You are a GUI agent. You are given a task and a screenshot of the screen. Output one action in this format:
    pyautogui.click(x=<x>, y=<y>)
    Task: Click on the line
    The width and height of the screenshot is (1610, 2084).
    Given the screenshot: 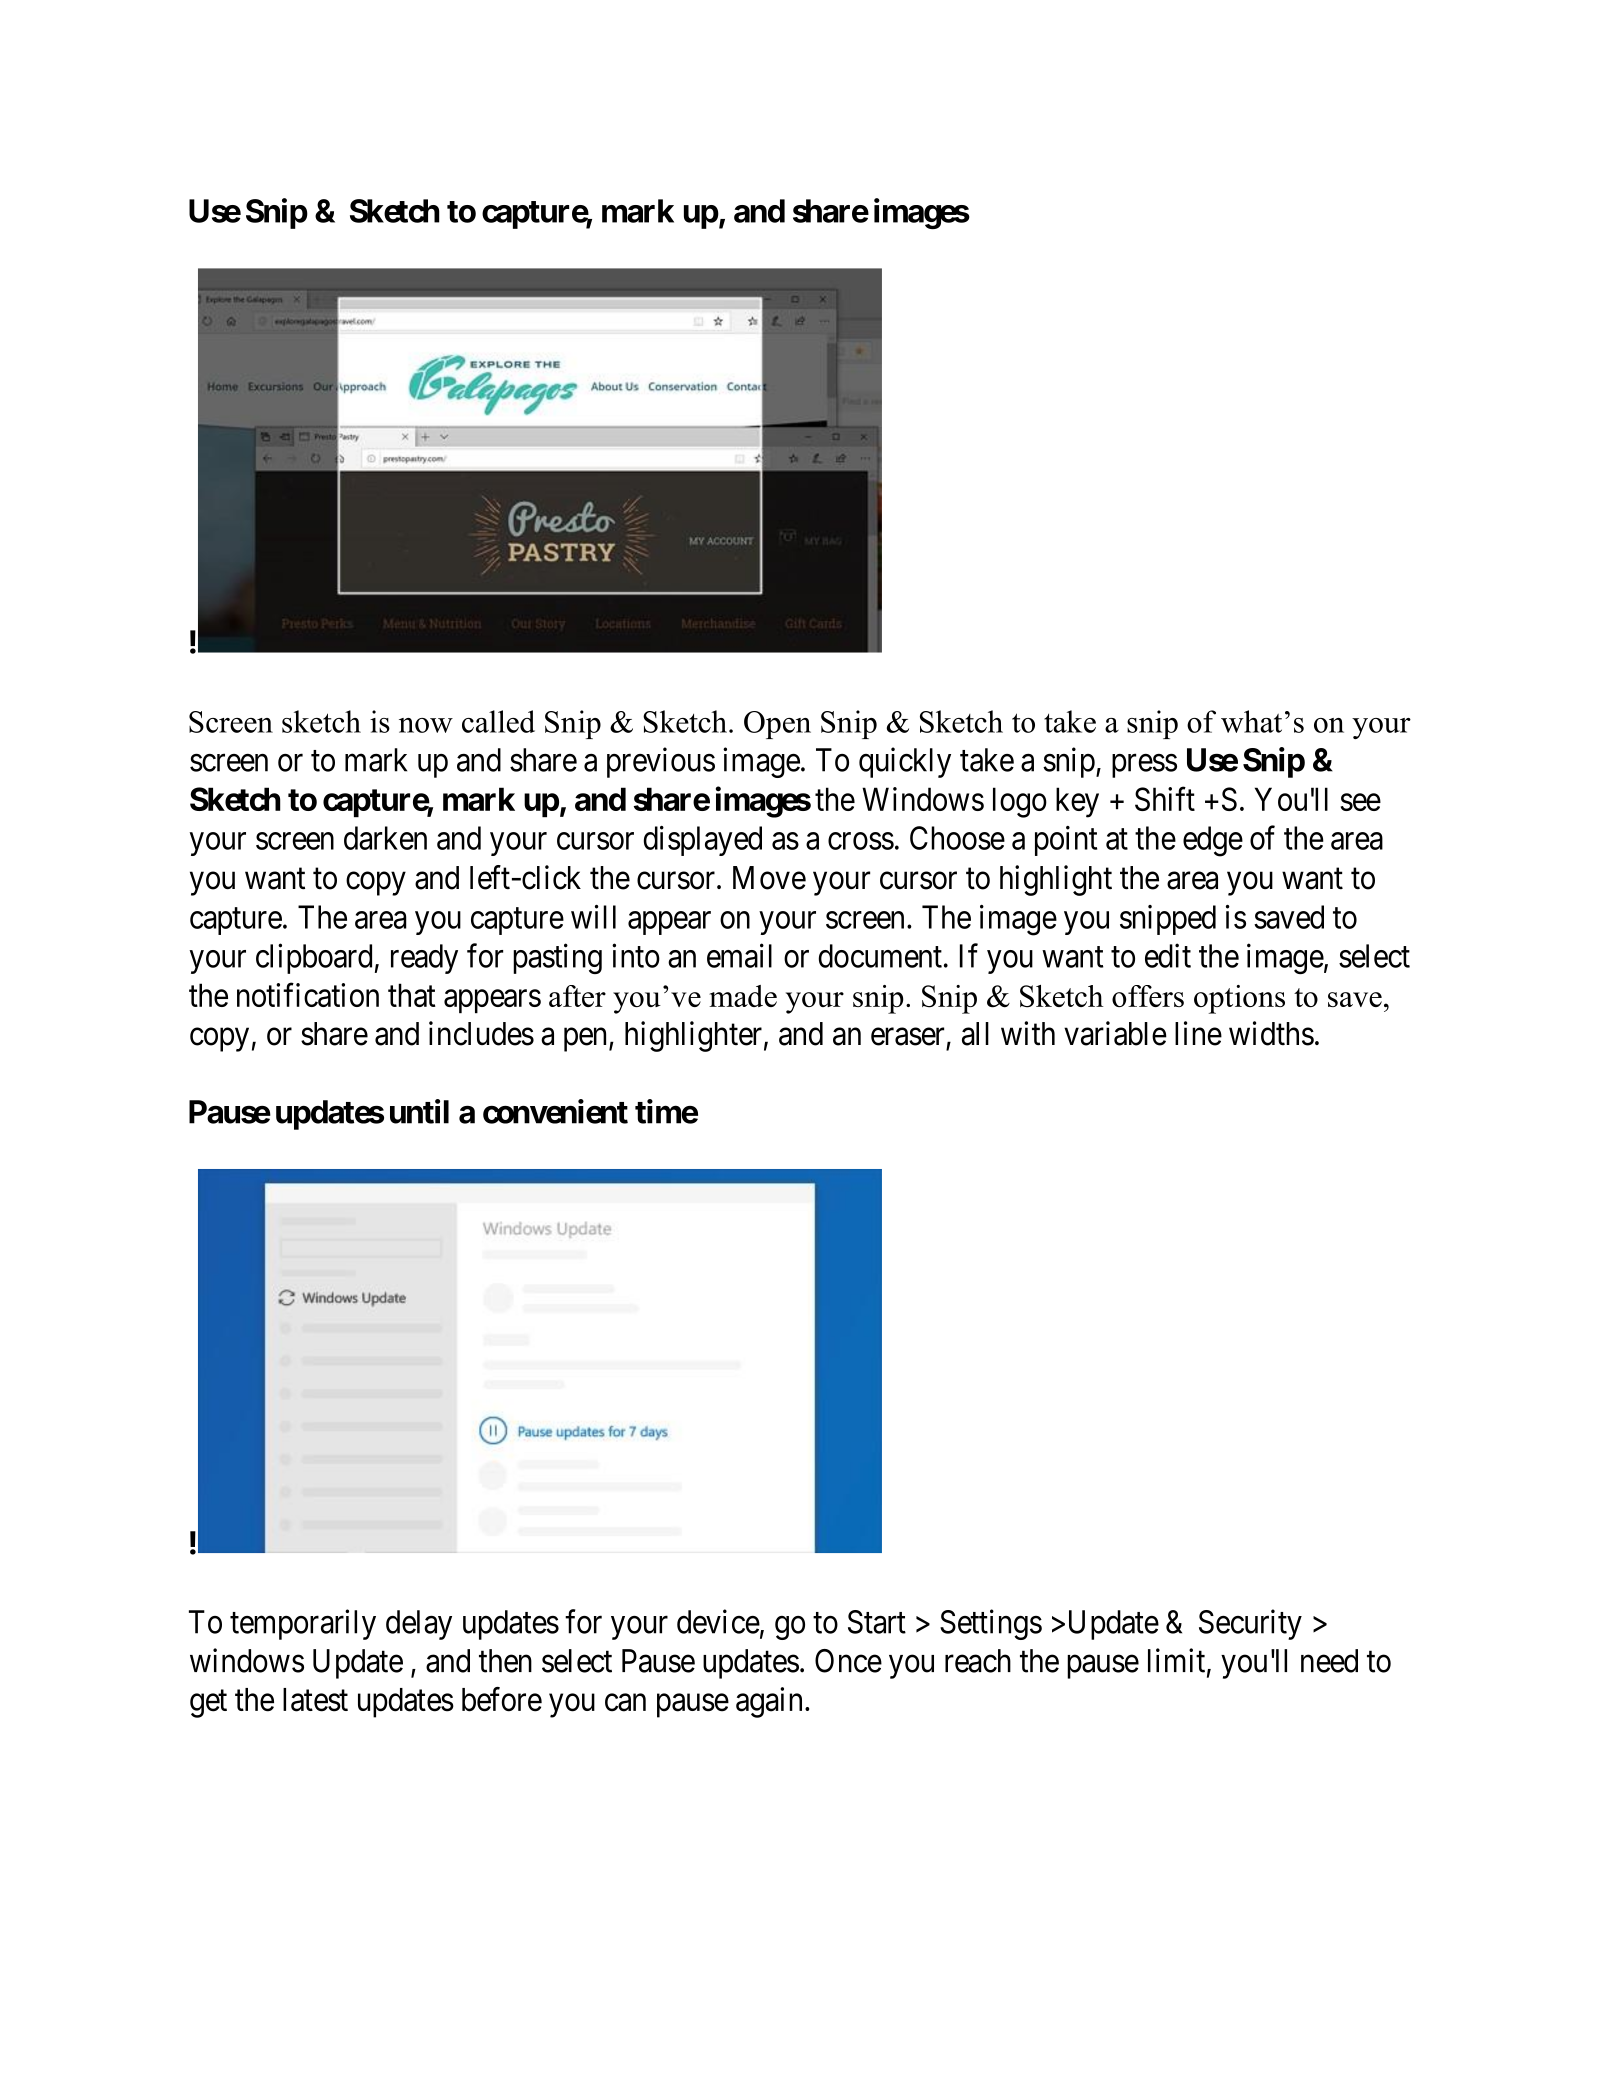 What is the action you would take?
    pyautogui.click(x=1198, y=1033)
